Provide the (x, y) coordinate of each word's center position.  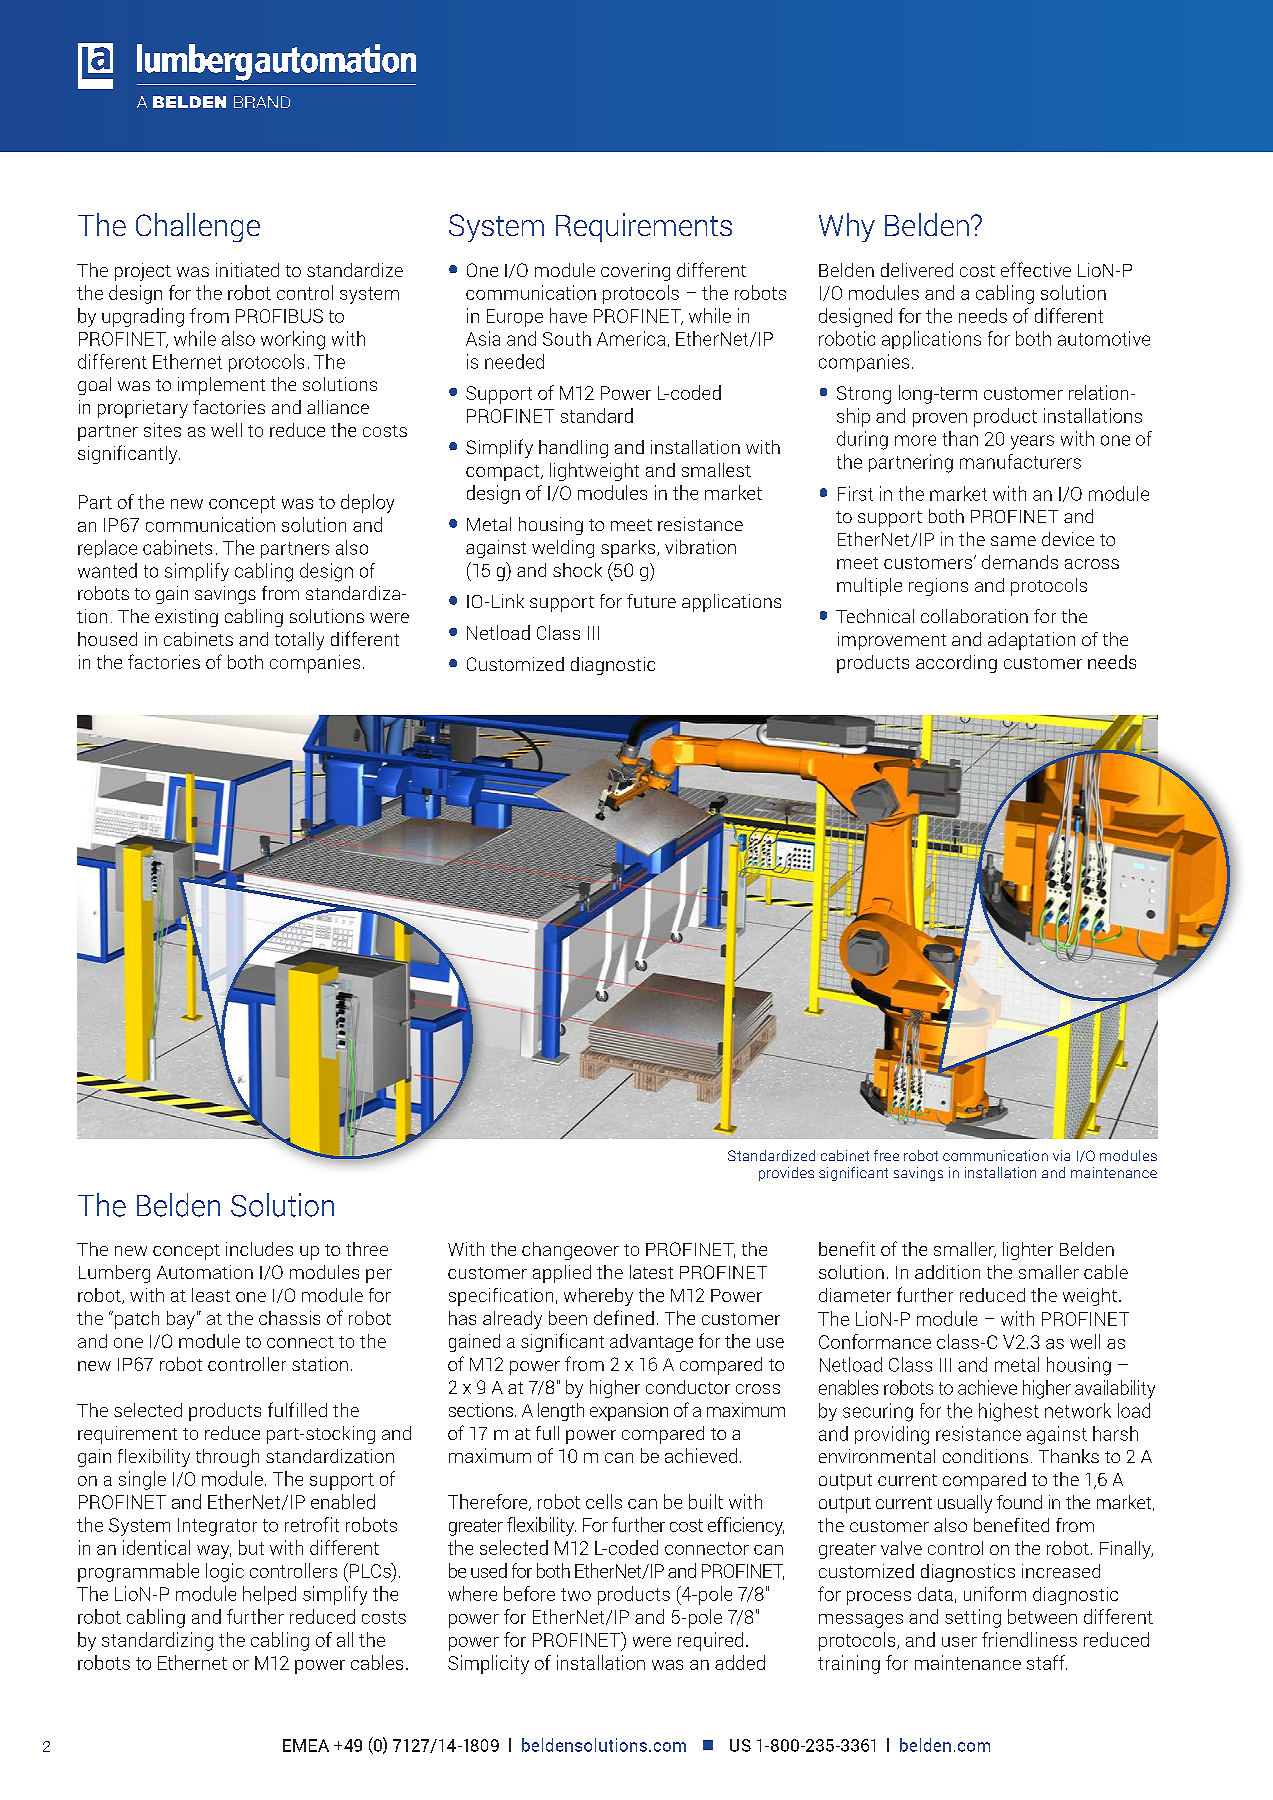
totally (299, 641)
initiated (247, 270)
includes (259, 1249)
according (956, 664)
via (1061, 1155)
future (651, 601)
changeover (570, 1251)
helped (269, 1595)
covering (635, 272)
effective (1036, 269)
